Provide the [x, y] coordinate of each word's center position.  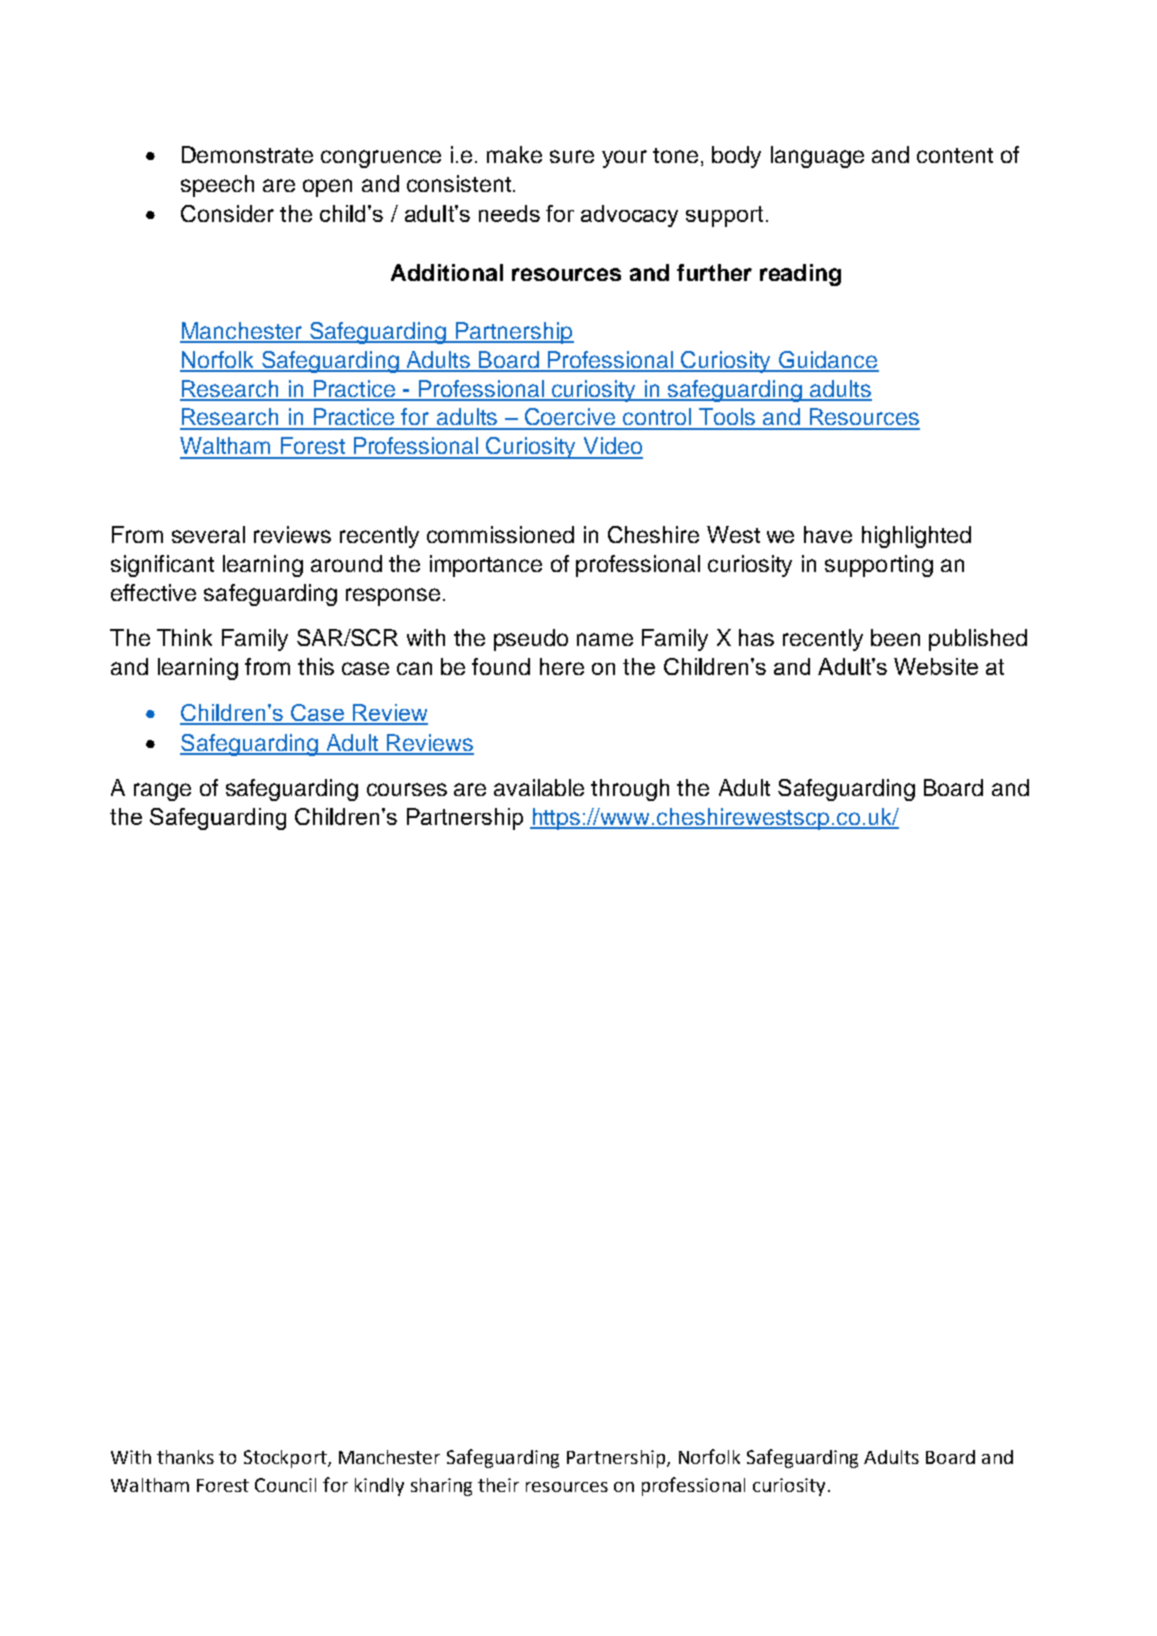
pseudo [531, 640]
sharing [441, 1487]
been [895, 637]
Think [184, 637]
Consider [227, 213]
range [162, 792]
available [539, 787]
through [630, 790]
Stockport [286, 1459]
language [817, 157]
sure [572, 156]
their [498, 1485]
